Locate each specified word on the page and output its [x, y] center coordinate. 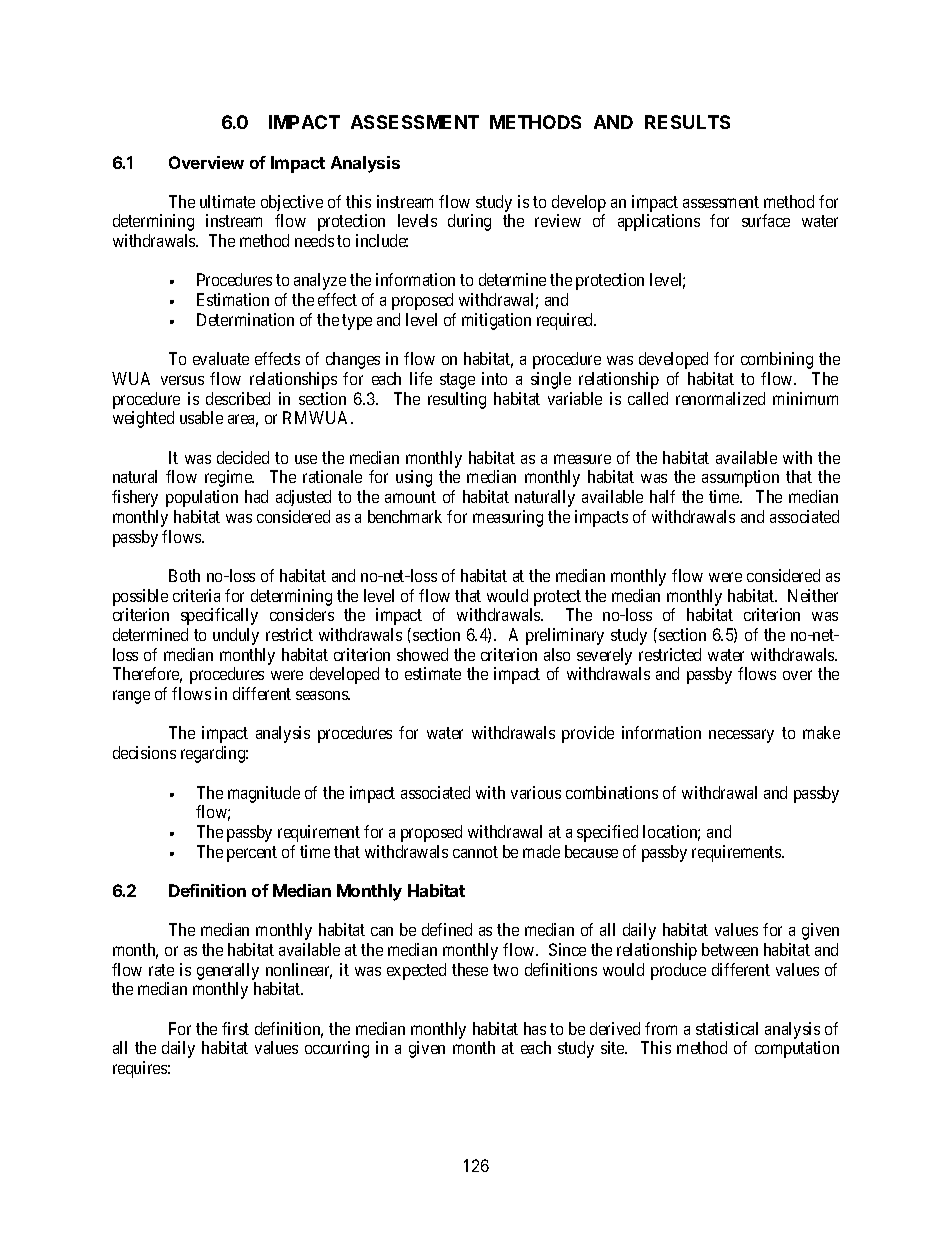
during [469, 222]
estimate [433, 673]
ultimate [227, 201]
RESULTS [687, 122]
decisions [144, 752]
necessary [741, 736]
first [235, 1028]
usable [201, 417]
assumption [740, 478]
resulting [457, 400]
